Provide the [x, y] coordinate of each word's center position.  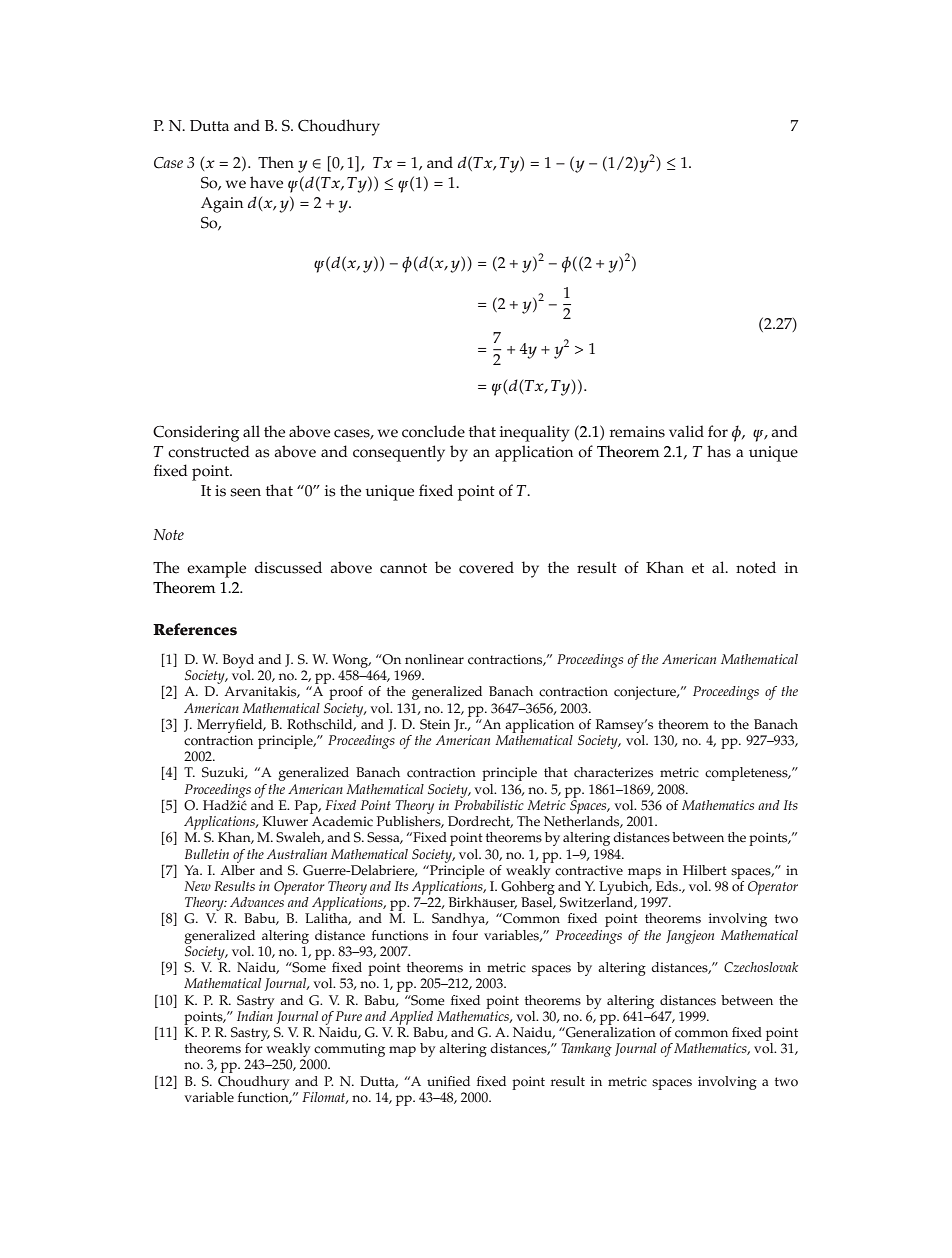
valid [686, 431]
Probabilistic [489, 803]
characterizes [613, 772]
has [719, 451]
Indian [255, 1014]
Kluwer [285, 821]
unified [448, 1081]
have [266, 182]
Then [276, 162]
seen [245, 492]
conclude [433, 431]
